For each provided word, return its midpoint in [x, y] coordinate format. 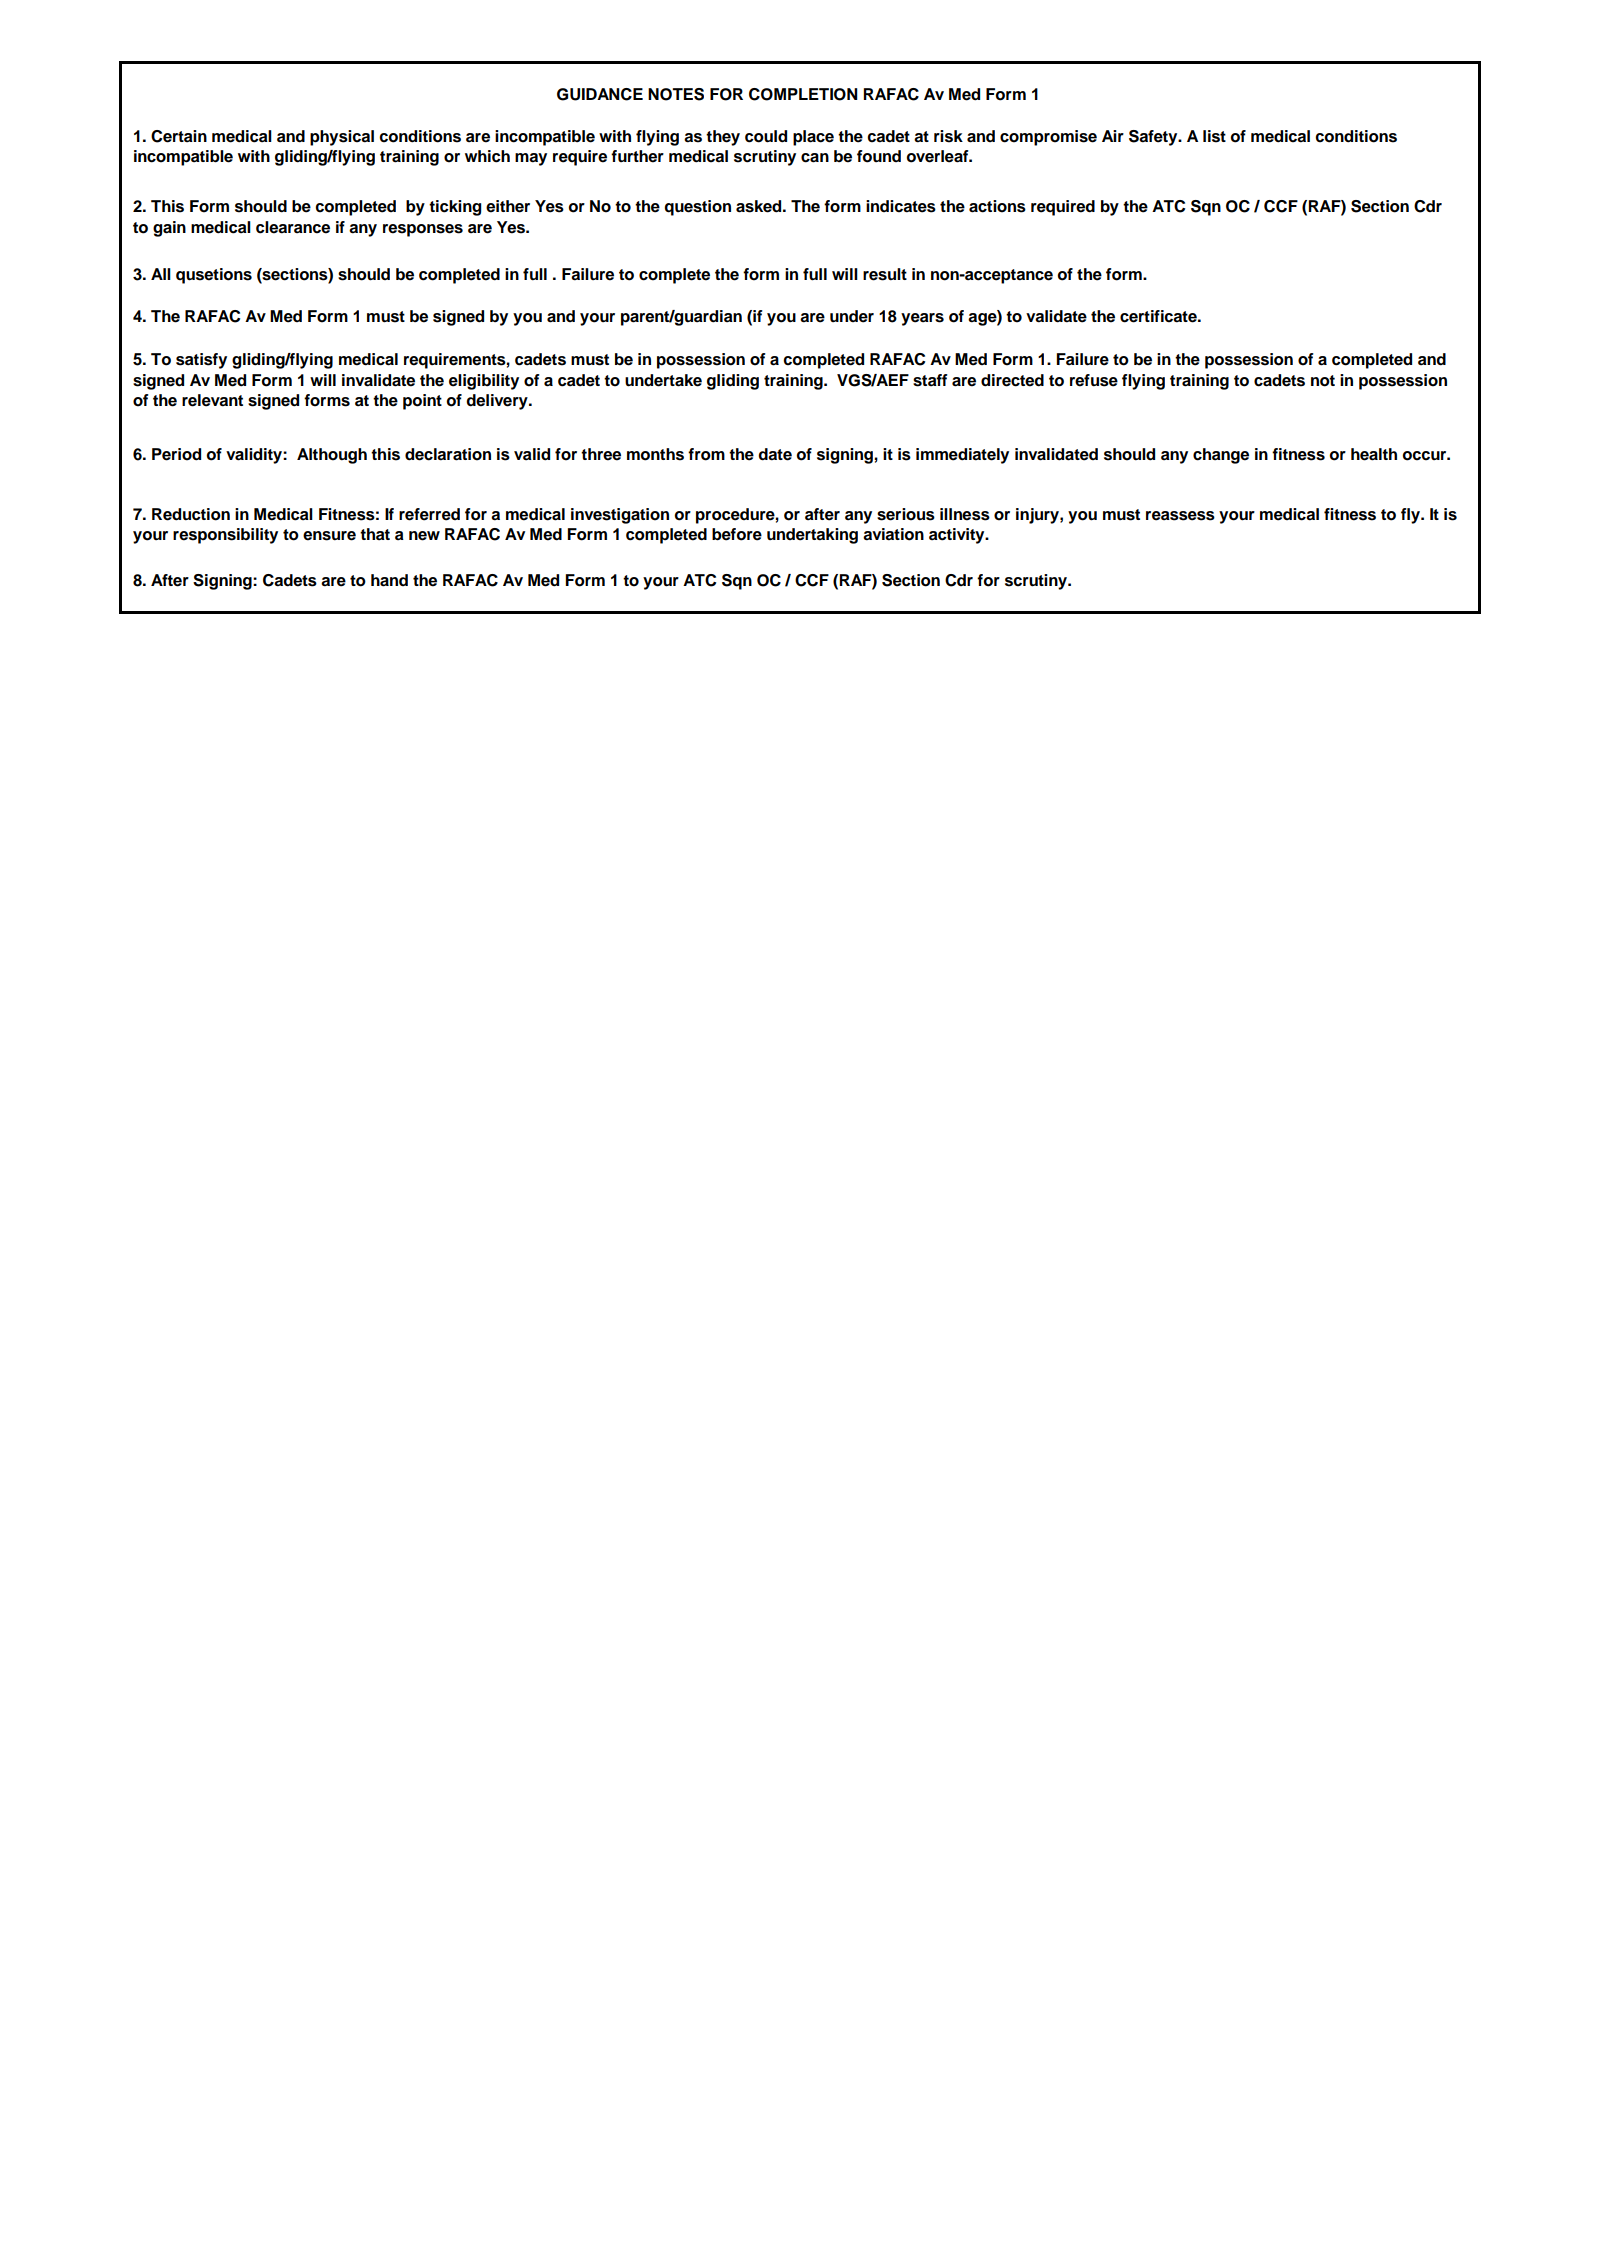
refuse [1094, 380]
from [706, 454]
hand [389, 580]
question [697, 208]
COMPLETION [803, 94]
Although [332, 456]
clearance [293, 227]
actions [997, 206]
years [922, 319]
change [1221, 456]
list [1214, 136]
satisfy [201, 361]
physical [342, 138]
